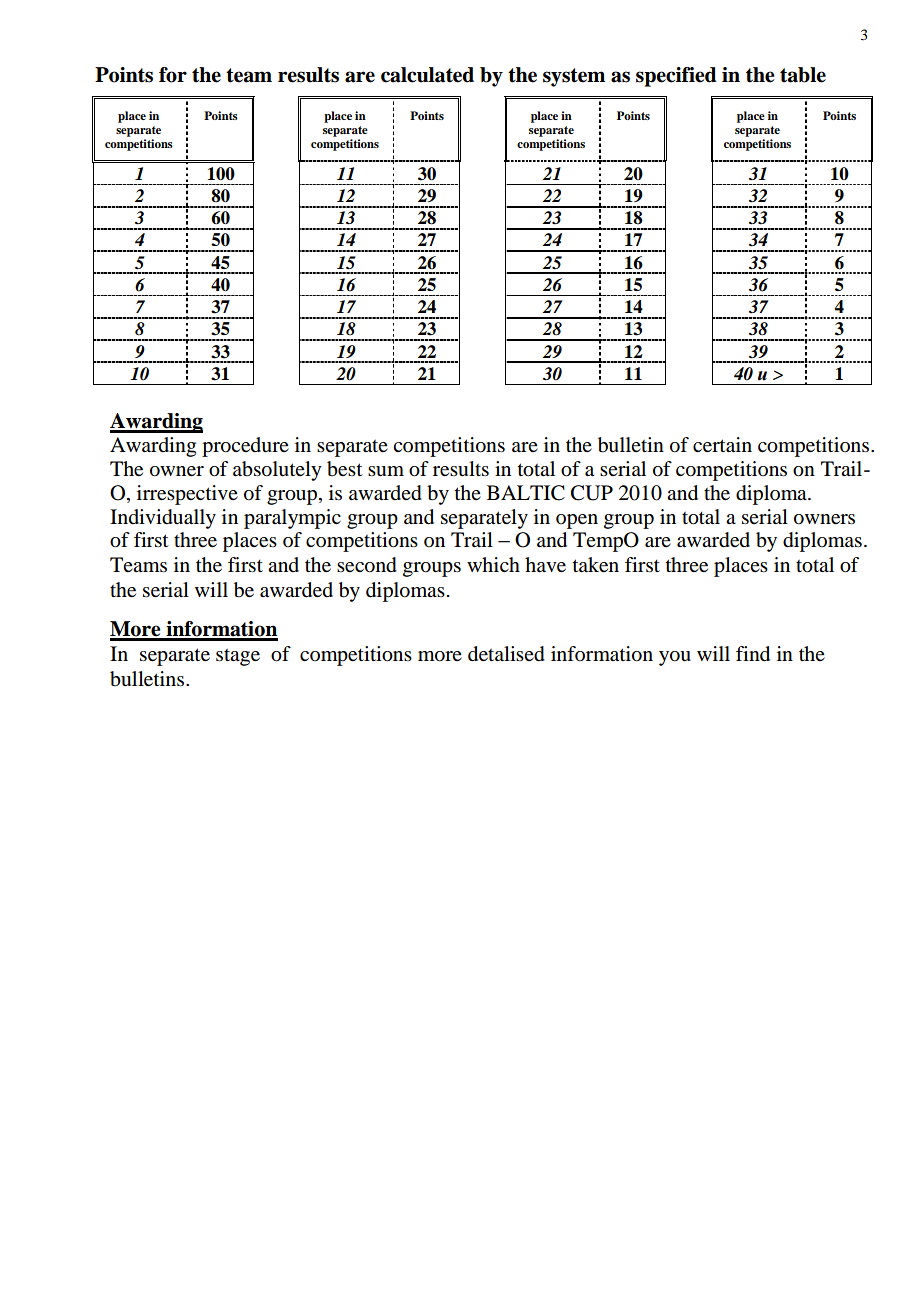 The height and width of the page is (1308, 924). I want to click on calculated, so click(427, 75).
